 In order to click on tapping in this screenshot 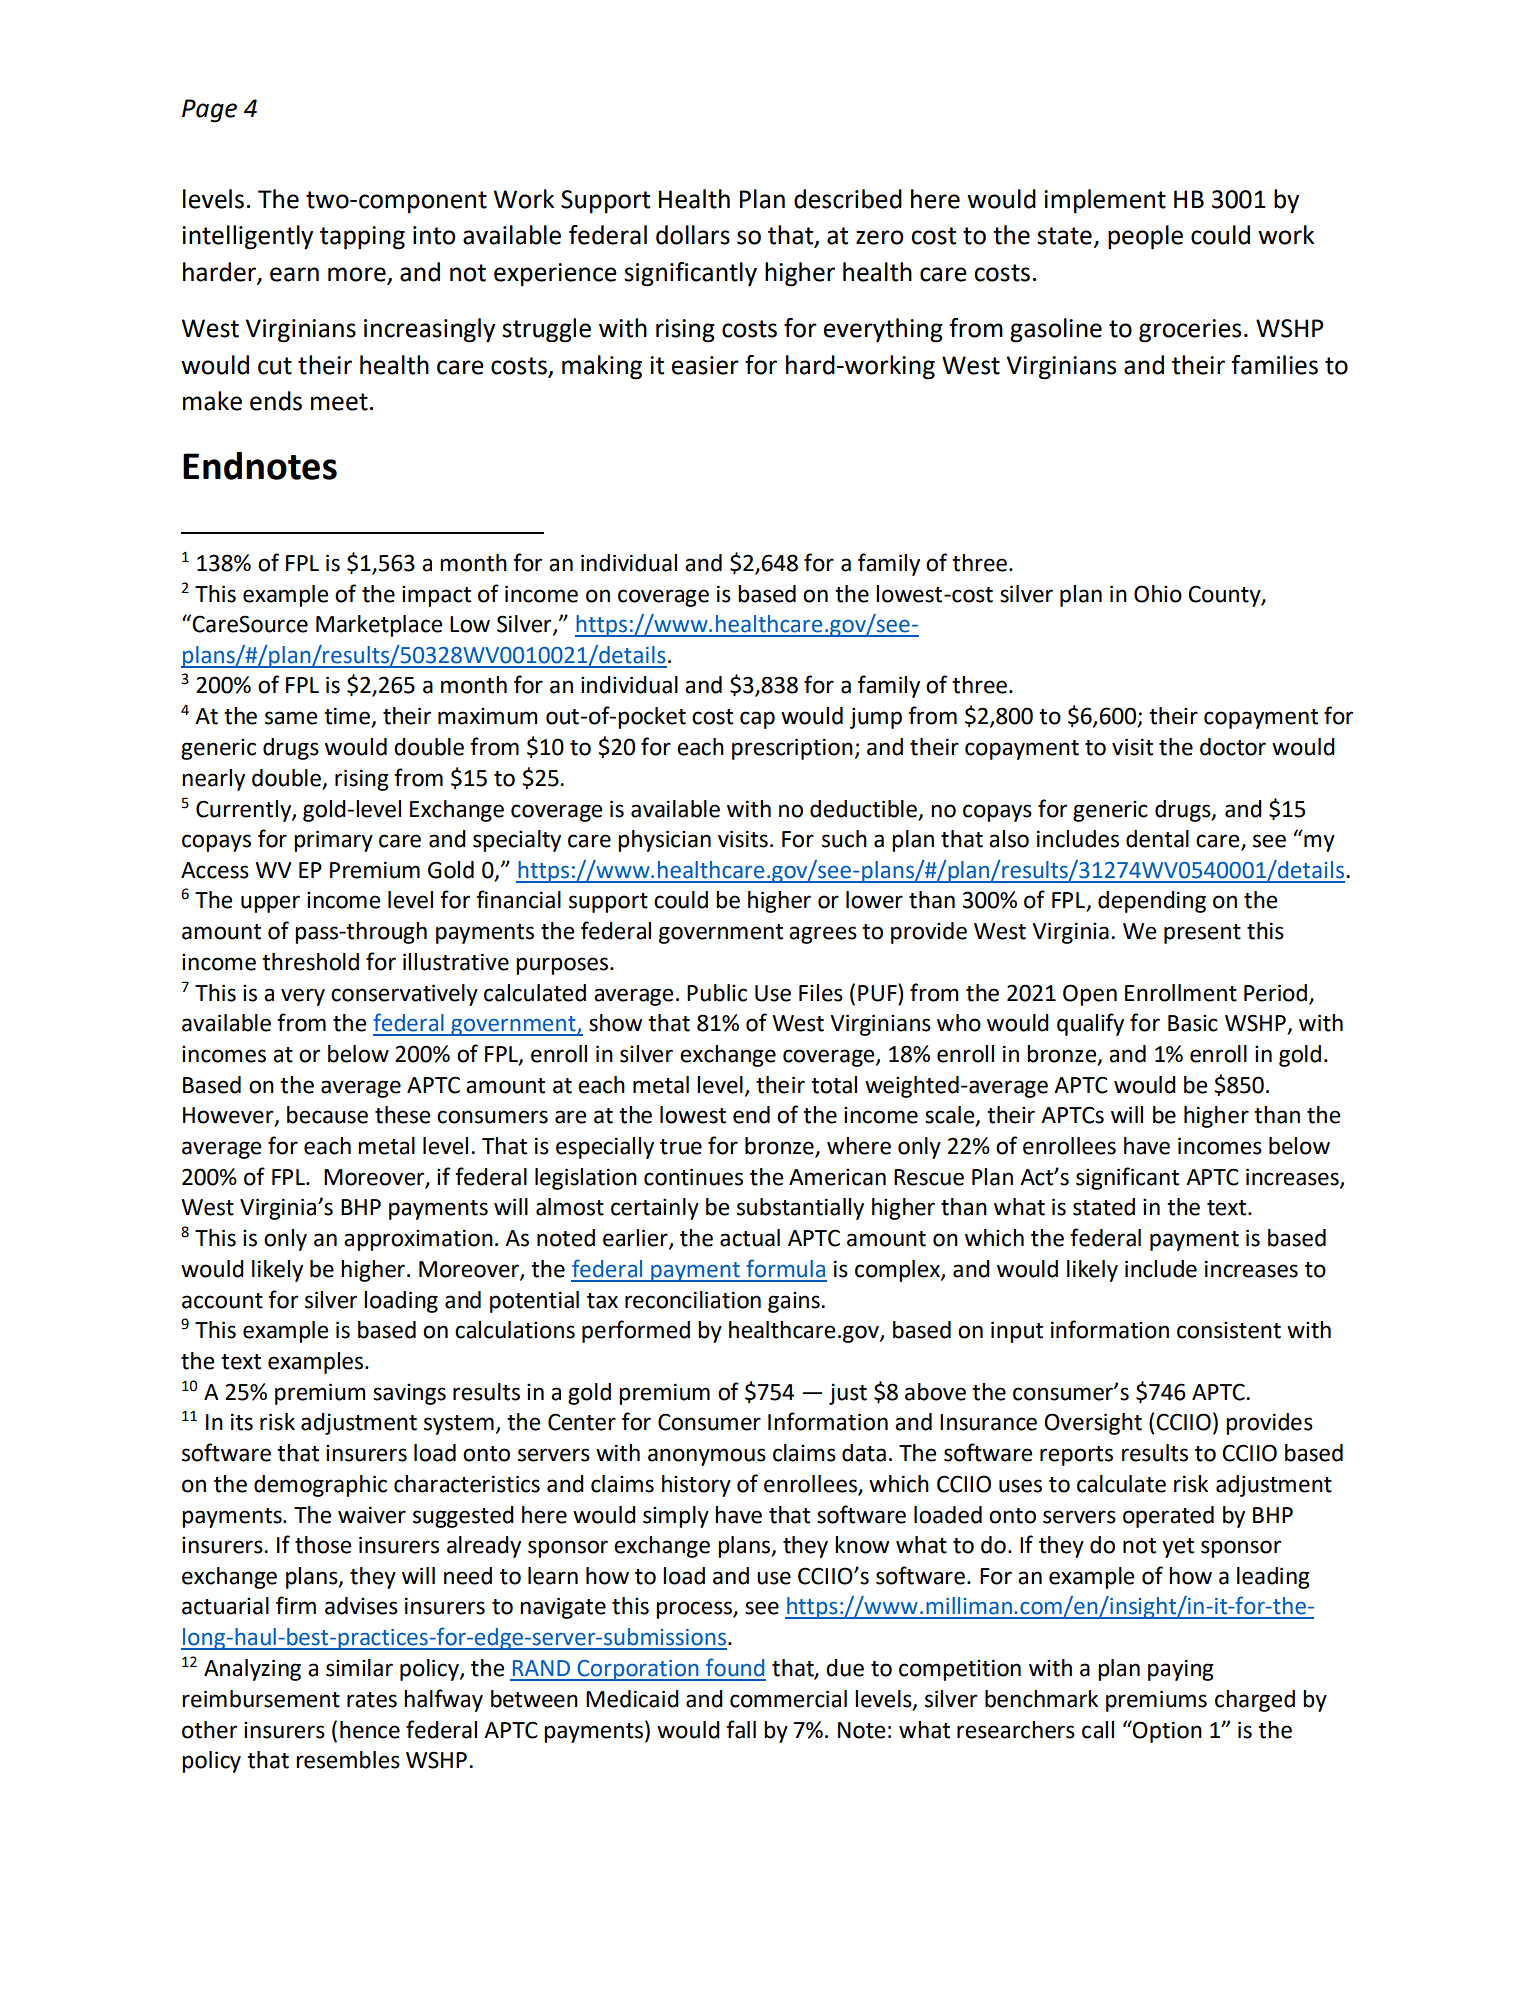, I will do `click(362, 238)`.
